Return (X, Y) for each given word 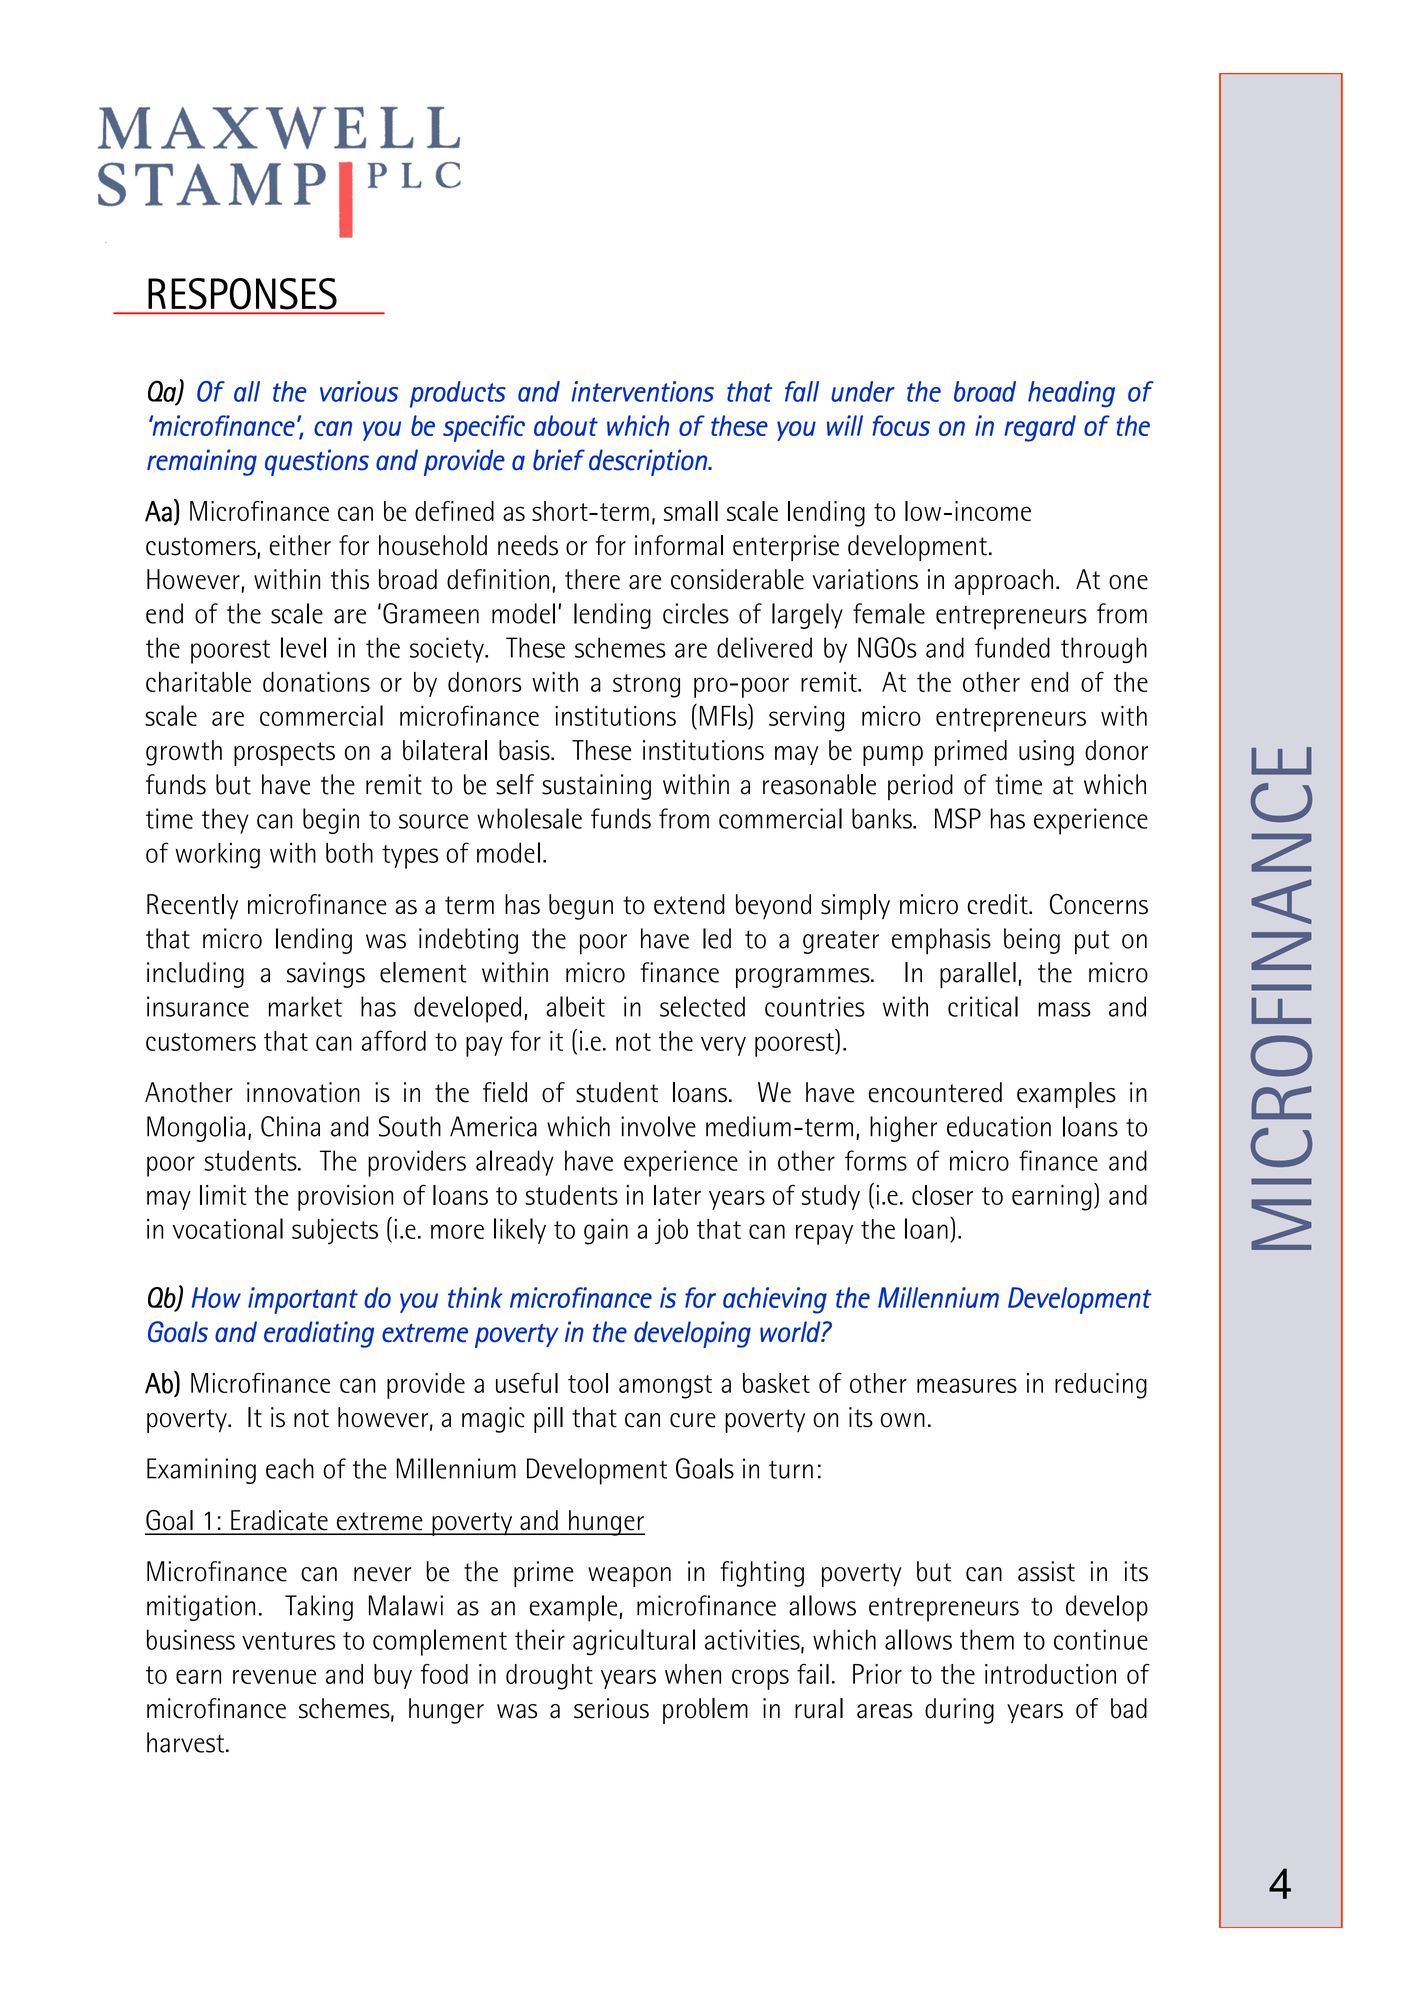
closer (942, 1195)
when (693, 1674)
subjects (335, 1231)
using (1046, 753)
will (845, 425)
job (671, 1231)
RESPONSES (242, 294)
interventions (642, 391)
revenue (274, 1676)
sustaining (596, 787)
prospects (284, 754)
